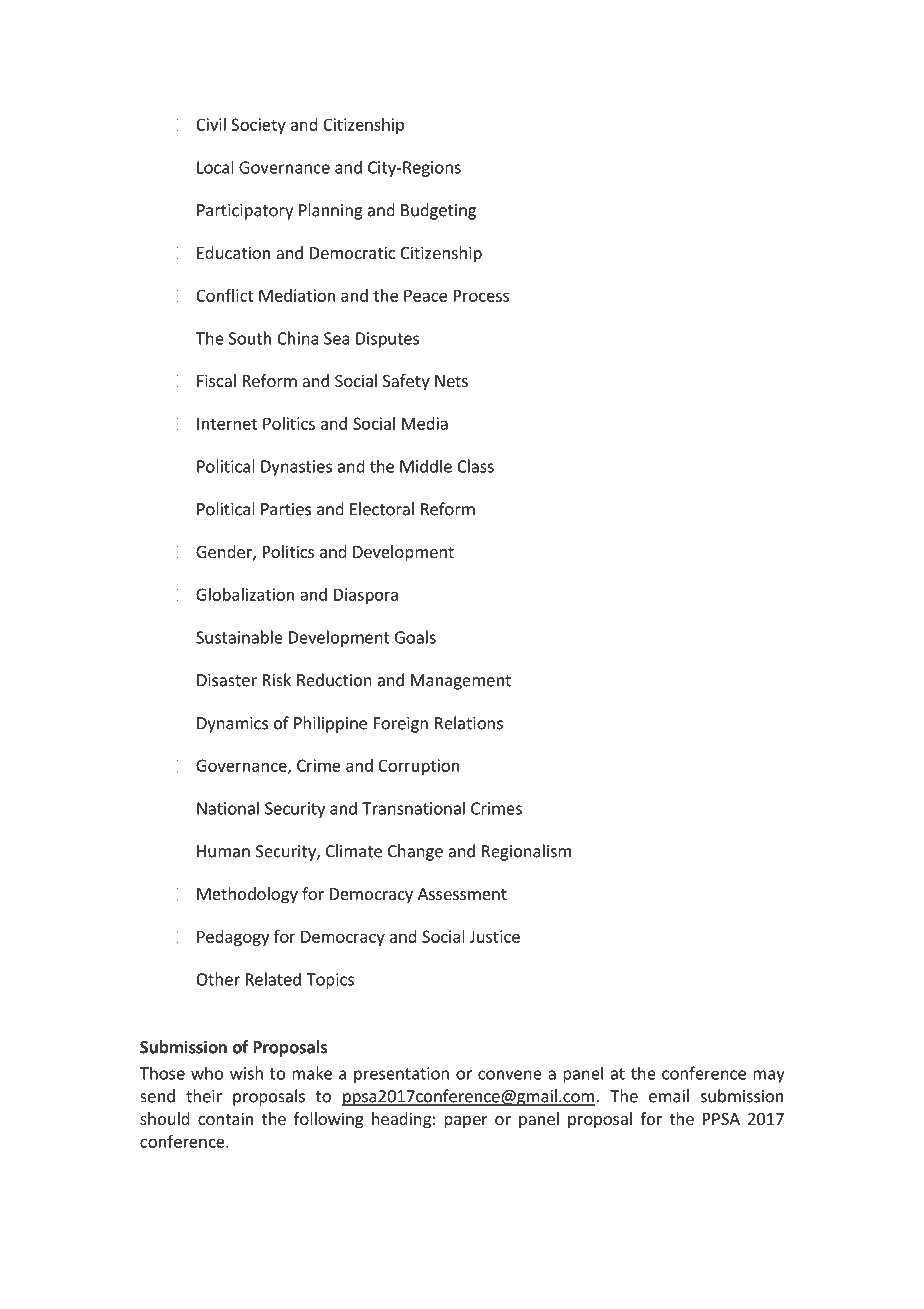 The width and height of the screenshot is (924, 1309). Describe the element at coordinates (215, 167) in the screenshot. I see `Local` at that location.
